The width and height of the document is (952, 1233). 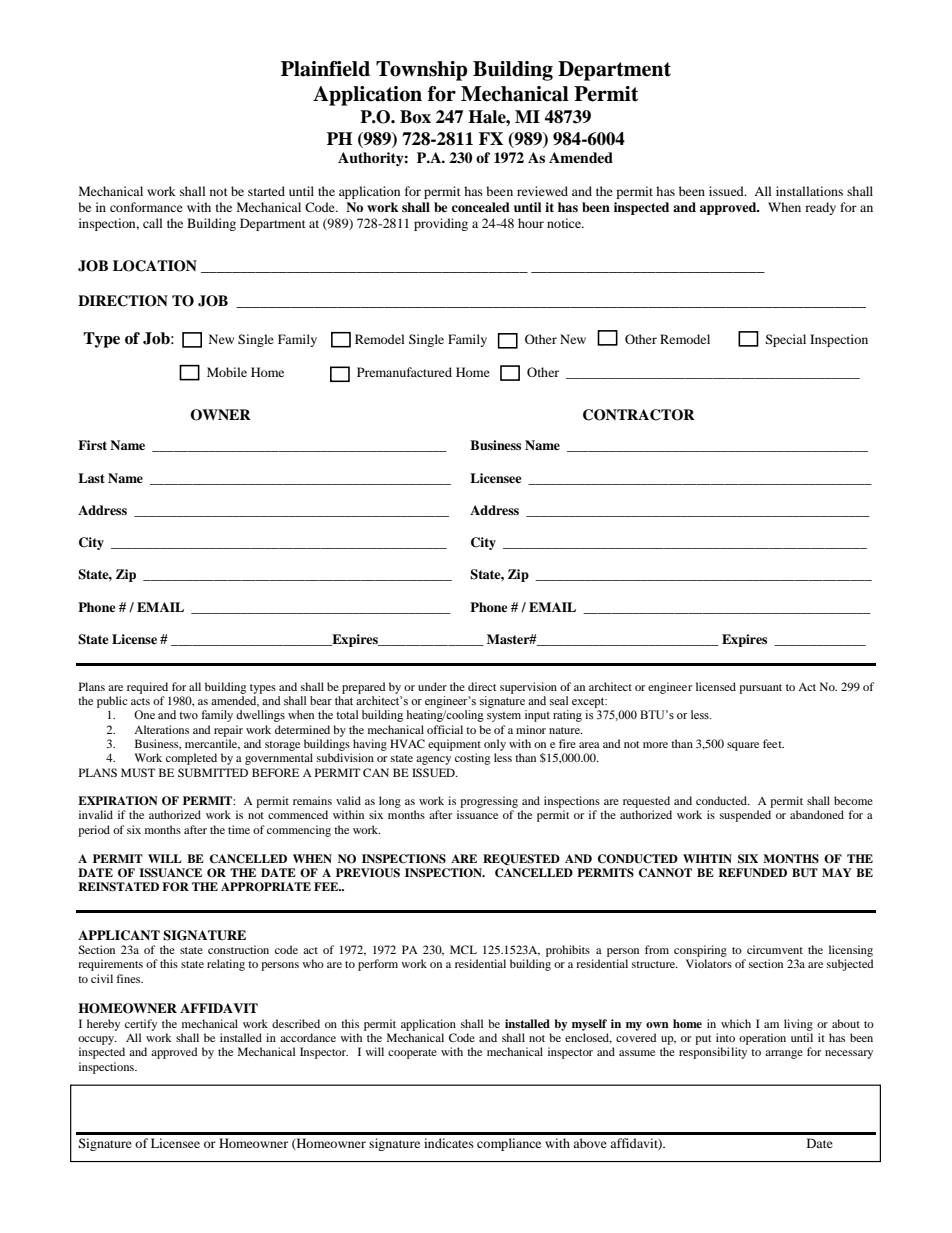 What do you see at coordinates (147, 688) in the document?
I see `required` at bounding box center [147, 688].
